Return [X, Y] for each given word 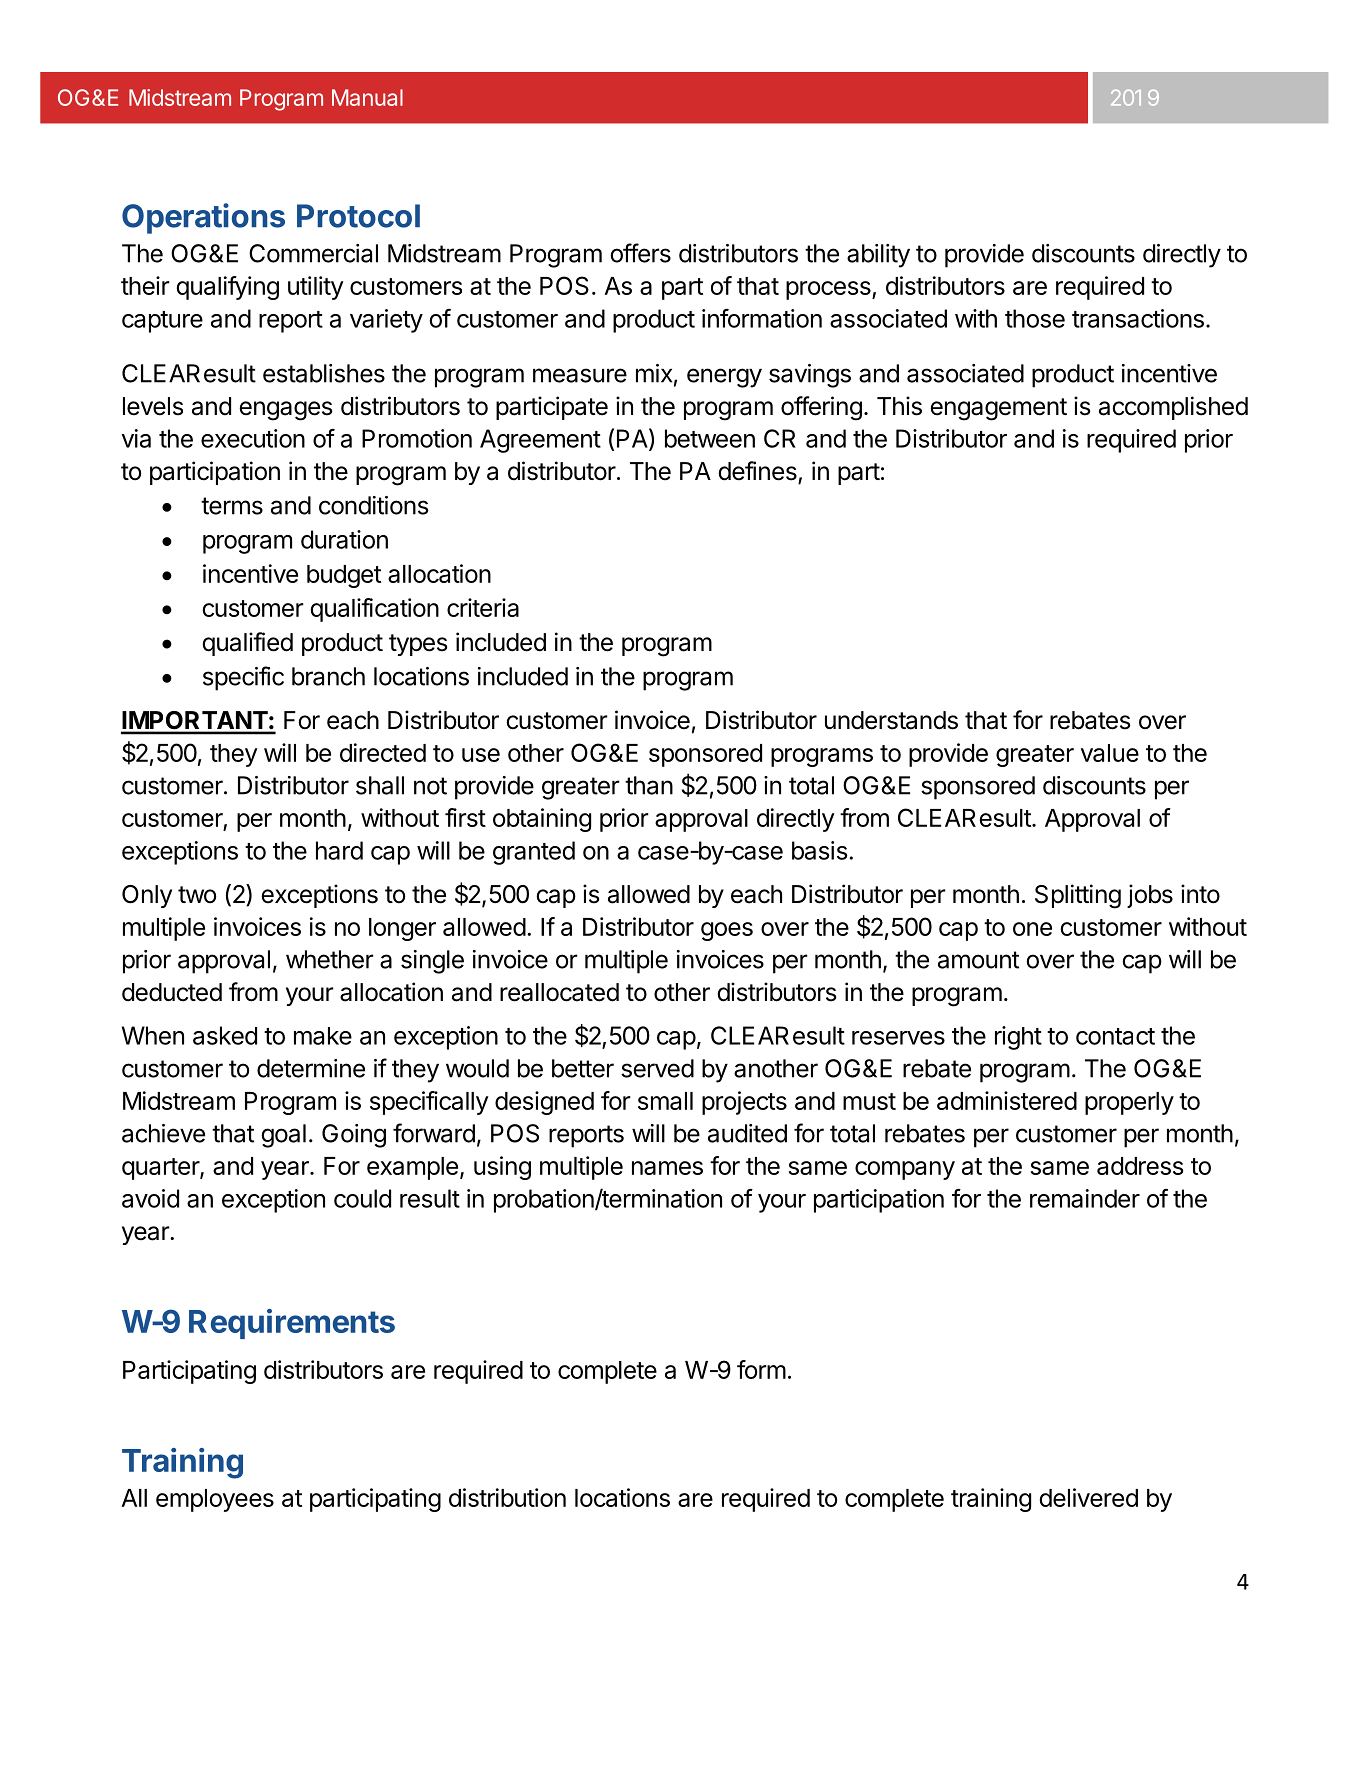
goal [283, 1136]
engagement [998, 409]
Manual [367, 97]
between [710, 438]
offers [640, 253]
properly [1129, 1103]
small [665, 1101]
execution [253, 438]
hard [339, 850]
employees [215, 1500]
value [1110, 753]
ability [878, 256]
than [649, 785]
